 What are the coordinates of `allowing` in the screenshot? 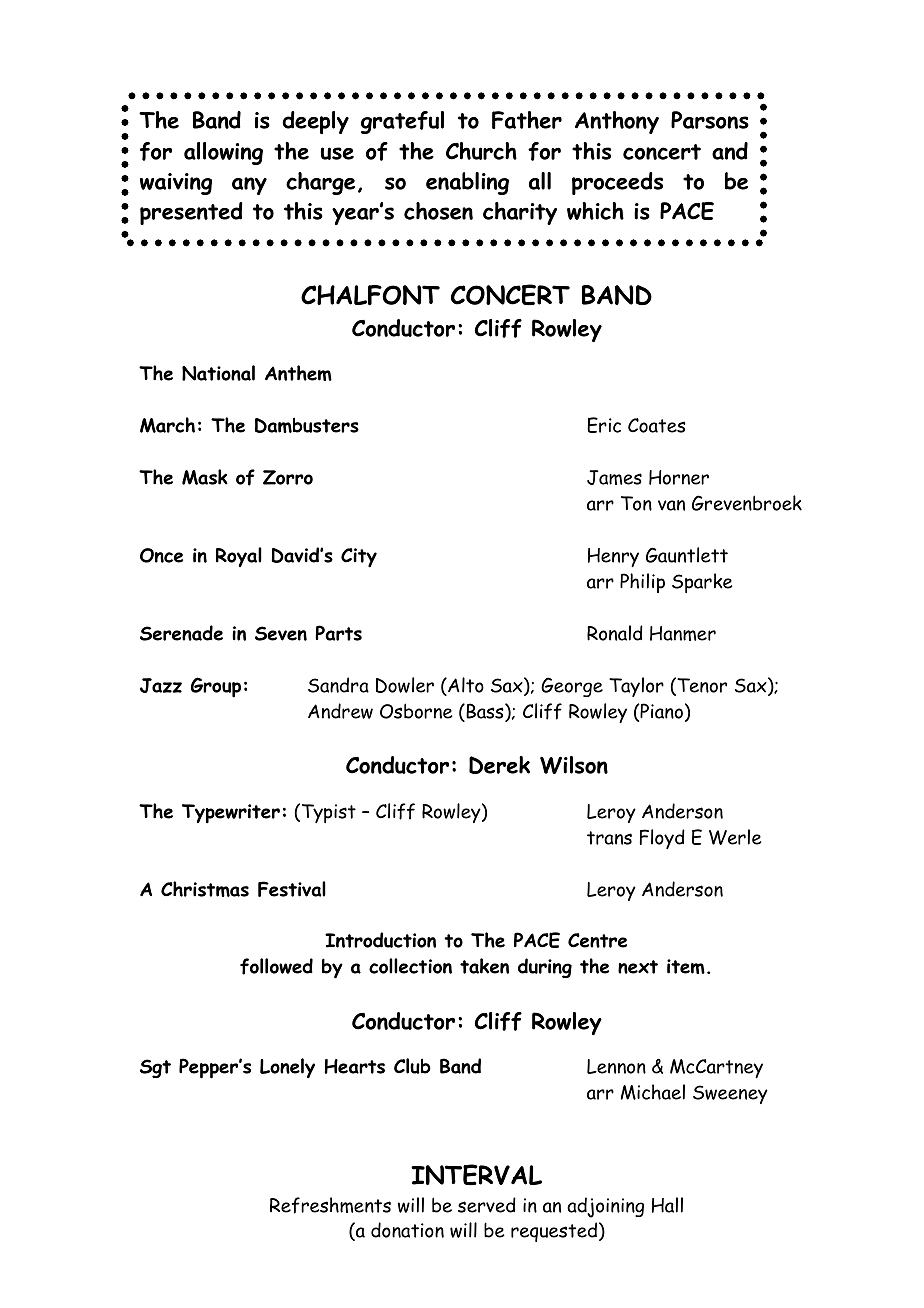 It's located at (223, 153).
